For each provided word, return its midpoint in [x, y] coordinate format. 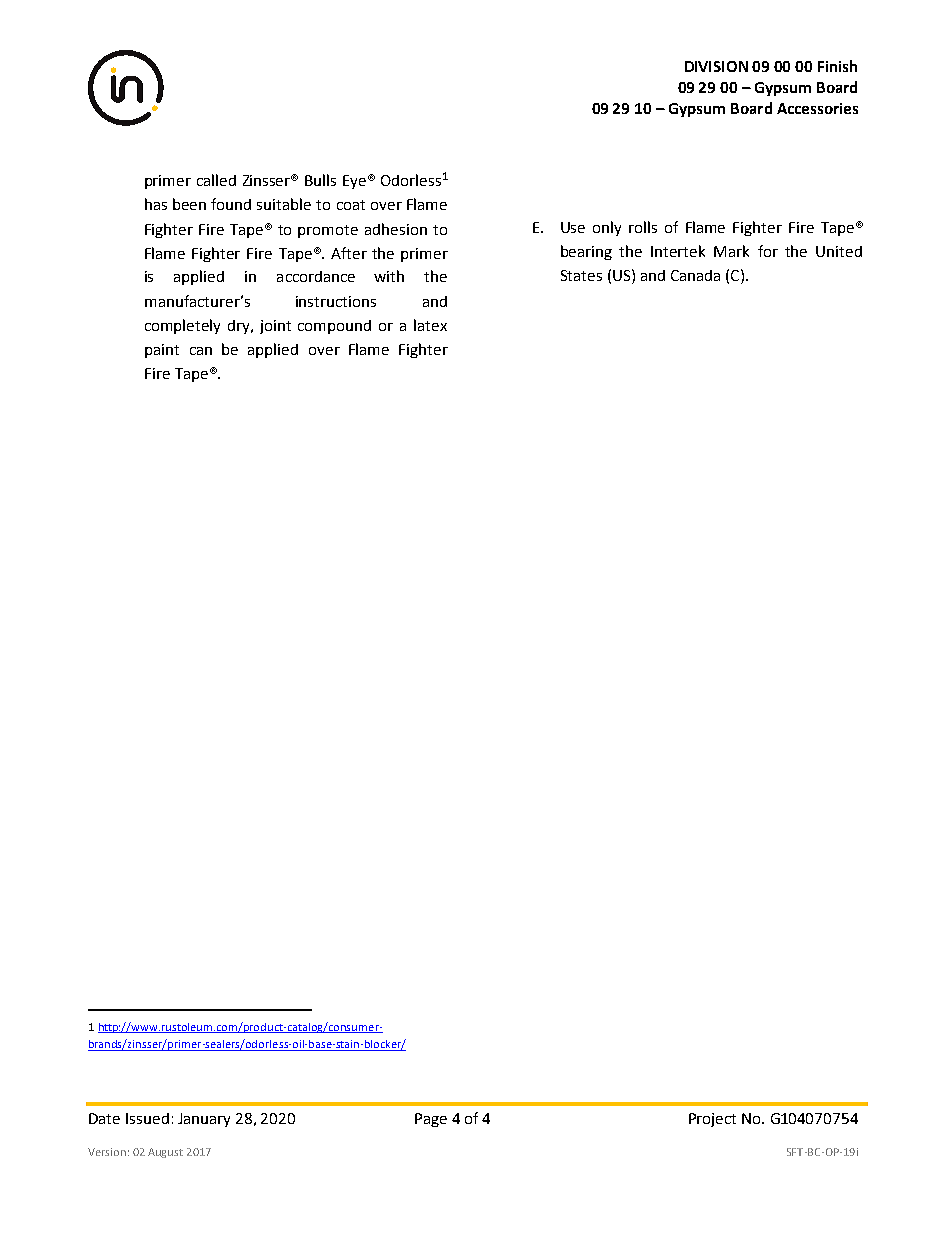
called [216, 180]
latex [430, 325]
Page [431, 1120]
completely [182, 326]
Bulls [320, 180]
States [581, 275]
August [165, 1153]
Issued [147, 1118]
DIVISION [716, 66]
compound [334, 327]
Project [712, 1120]
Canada [695, 275]
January [204, 1120]
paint [162, 351]
